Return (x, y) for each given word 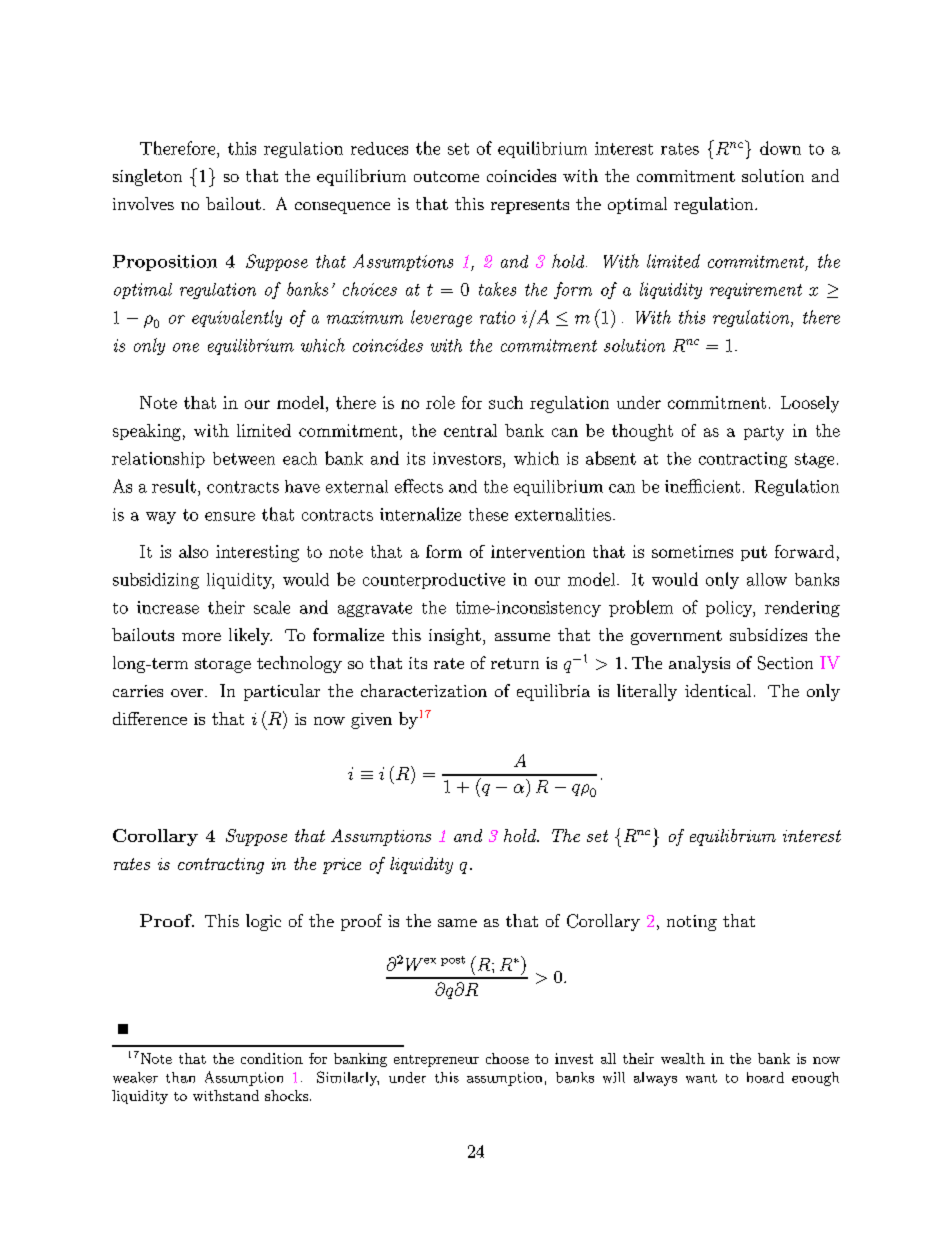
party (764, 433)
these (488, 514)
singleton (147, 177)
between (244, 458)
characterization (424, 690)
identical (718, 690)
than (180, 1077)
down (780, 148)
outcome (446, 176)
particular (282, 692)
